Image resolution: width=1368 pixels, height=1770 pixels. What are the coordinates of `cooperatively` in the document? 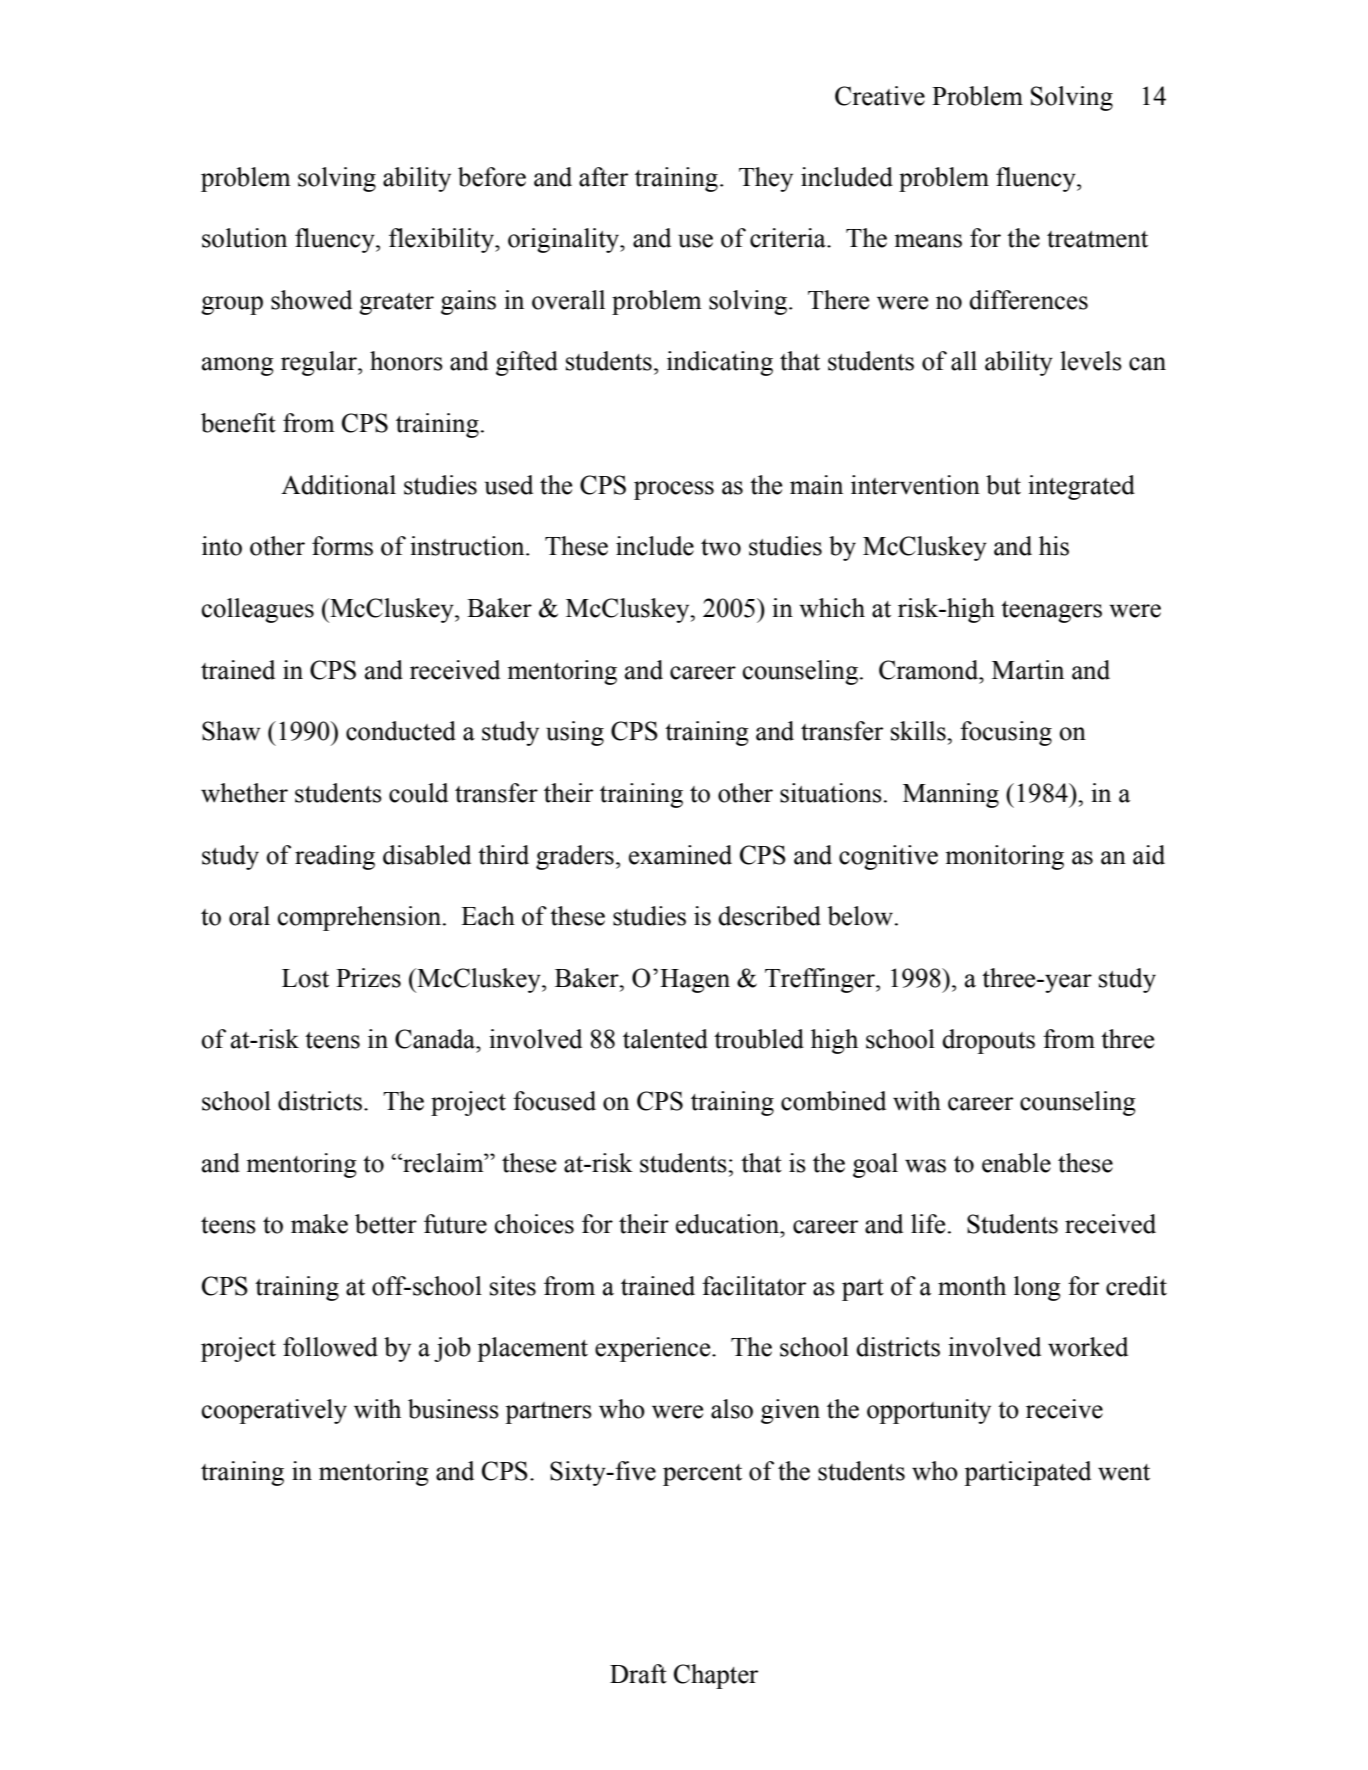 It's located at (274, 1411).
